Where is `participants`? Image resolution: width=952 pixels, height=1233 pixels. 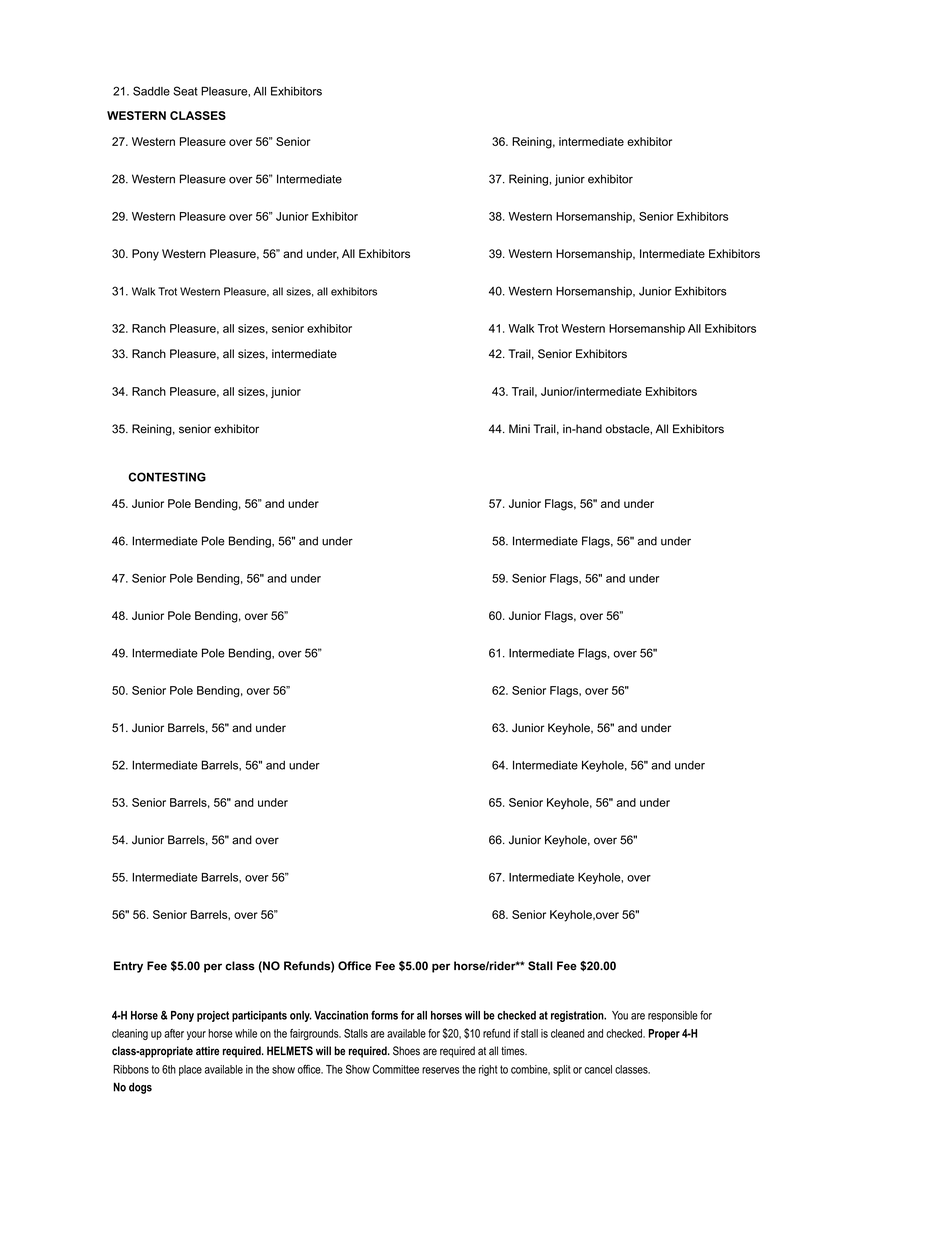 participants is located at coordinates (259, 1016).
